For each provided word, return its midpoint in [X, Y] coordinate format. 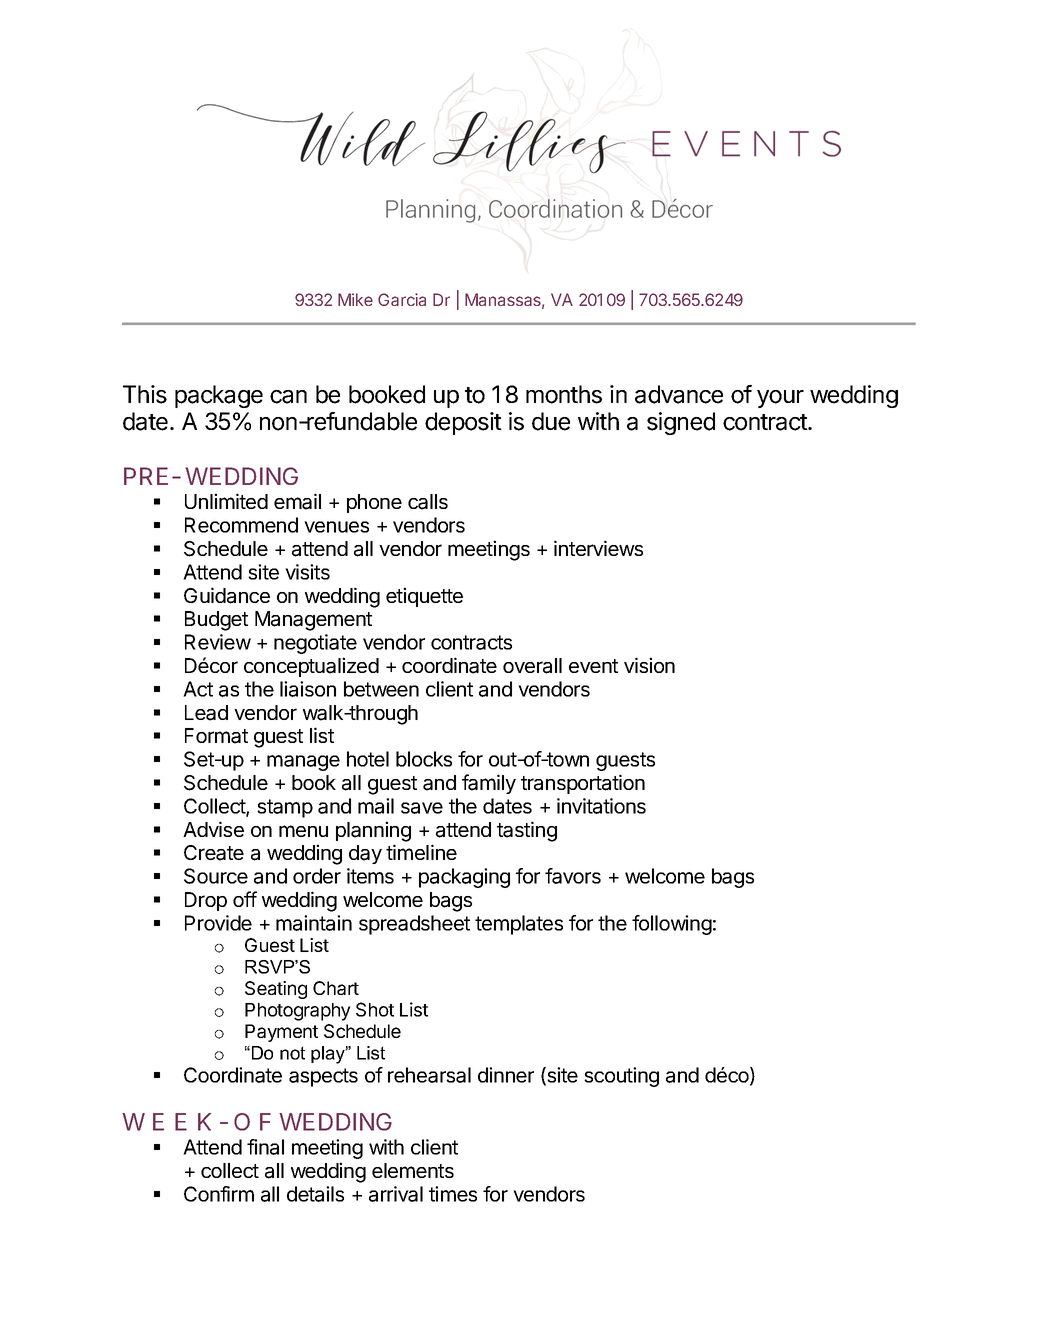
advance [679, 394]
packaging [464, 878]
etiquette [424, 597]
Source [216, 876]
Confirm [219, 1194]
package [219, 396]
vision [649, 665]
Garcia [402, 299]
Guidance [227, 595]
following [672, 925]
